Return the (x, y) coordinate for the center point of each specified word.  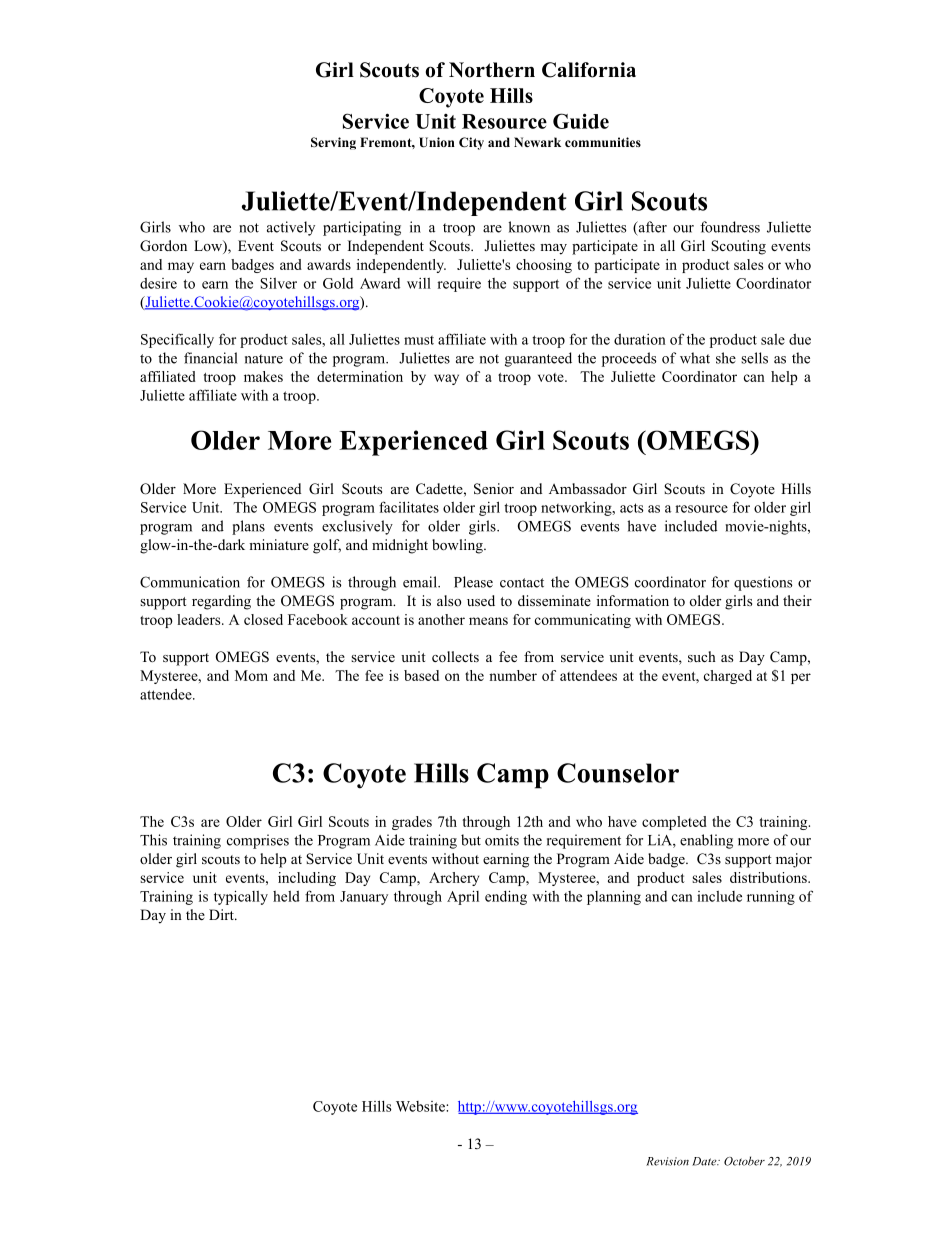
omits (502, 840)
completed (674, 823)
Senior (494, 489)
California (589, 70)
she (726, 358)
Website (421, 1106)
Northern (492, 70)
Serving (333, 143)
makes (263, 376)
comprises (258, 841)
